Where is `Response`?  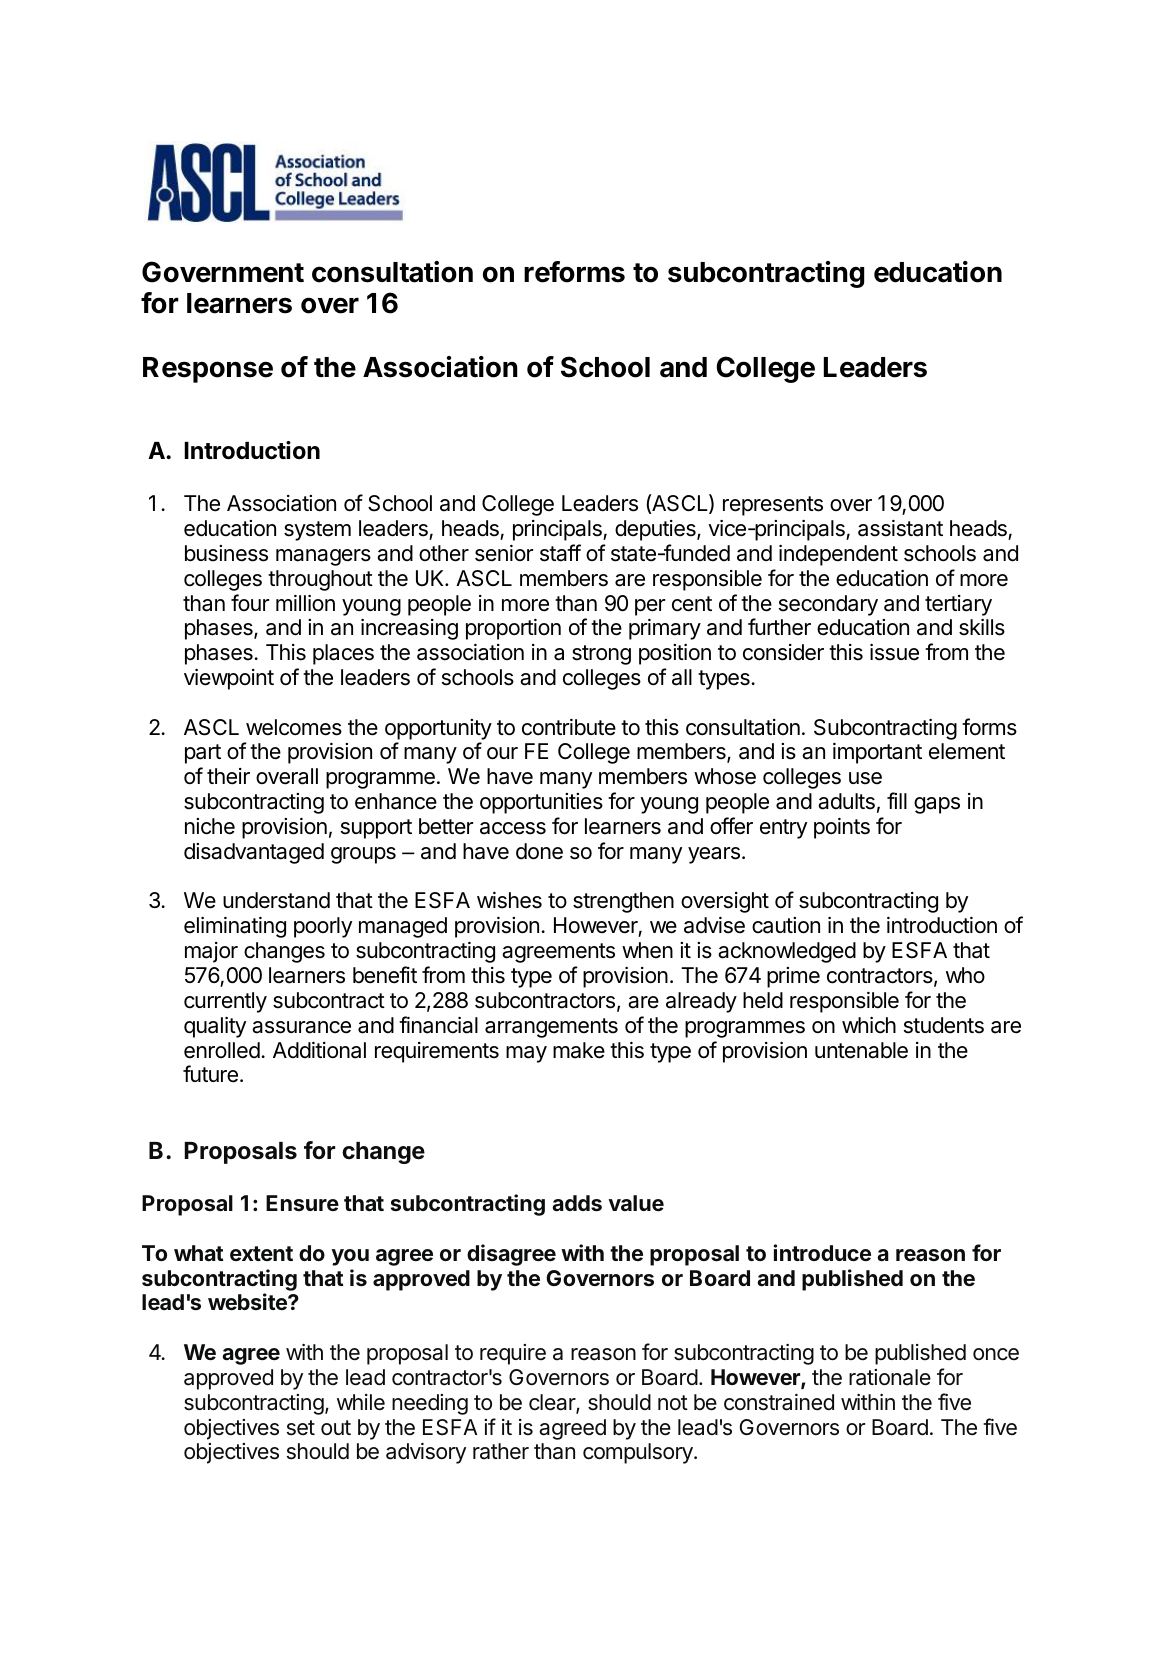 Response is located at coordinates (208, 370).
